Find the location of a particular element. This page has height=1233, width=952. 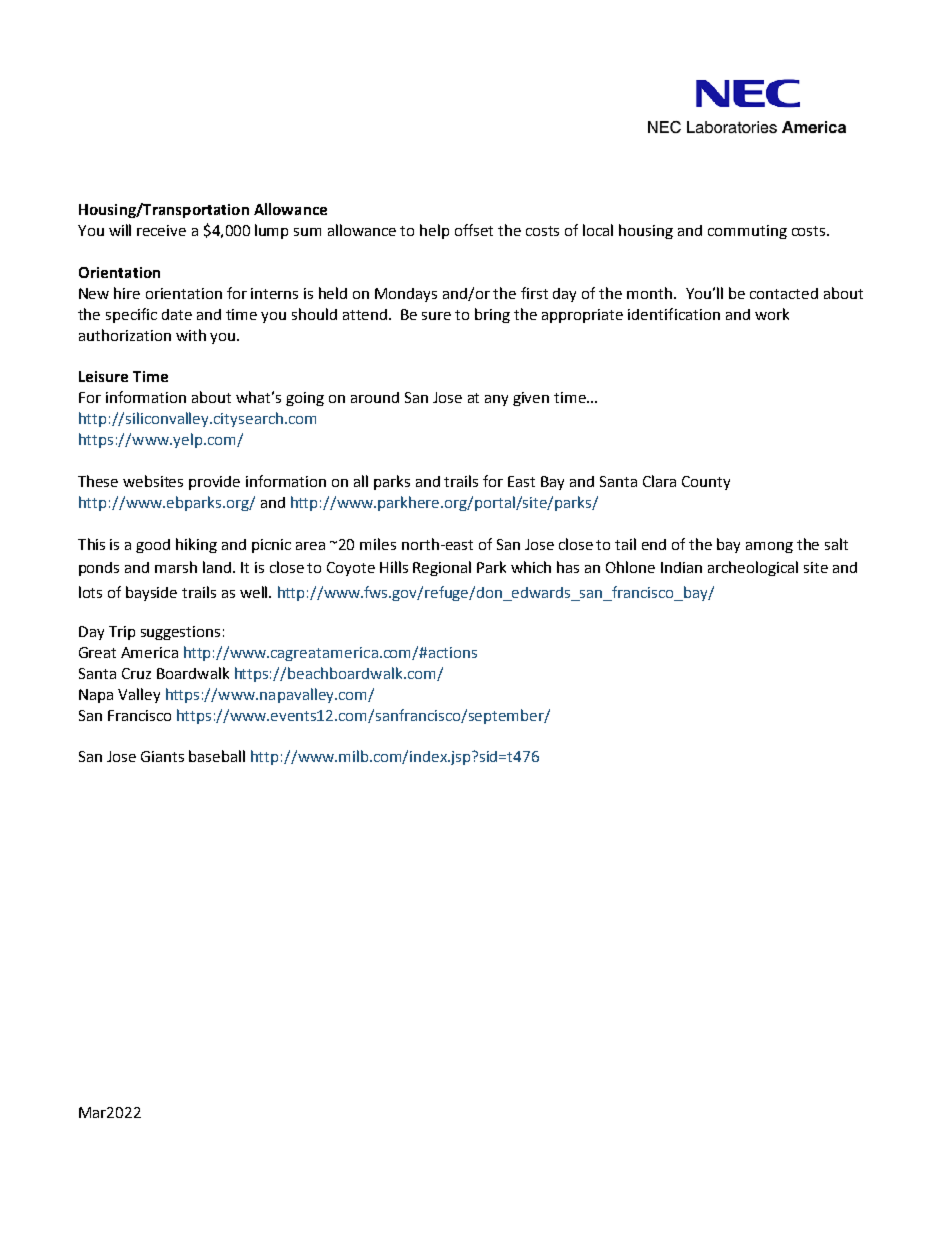

going is located at coordinates (305, 399).
